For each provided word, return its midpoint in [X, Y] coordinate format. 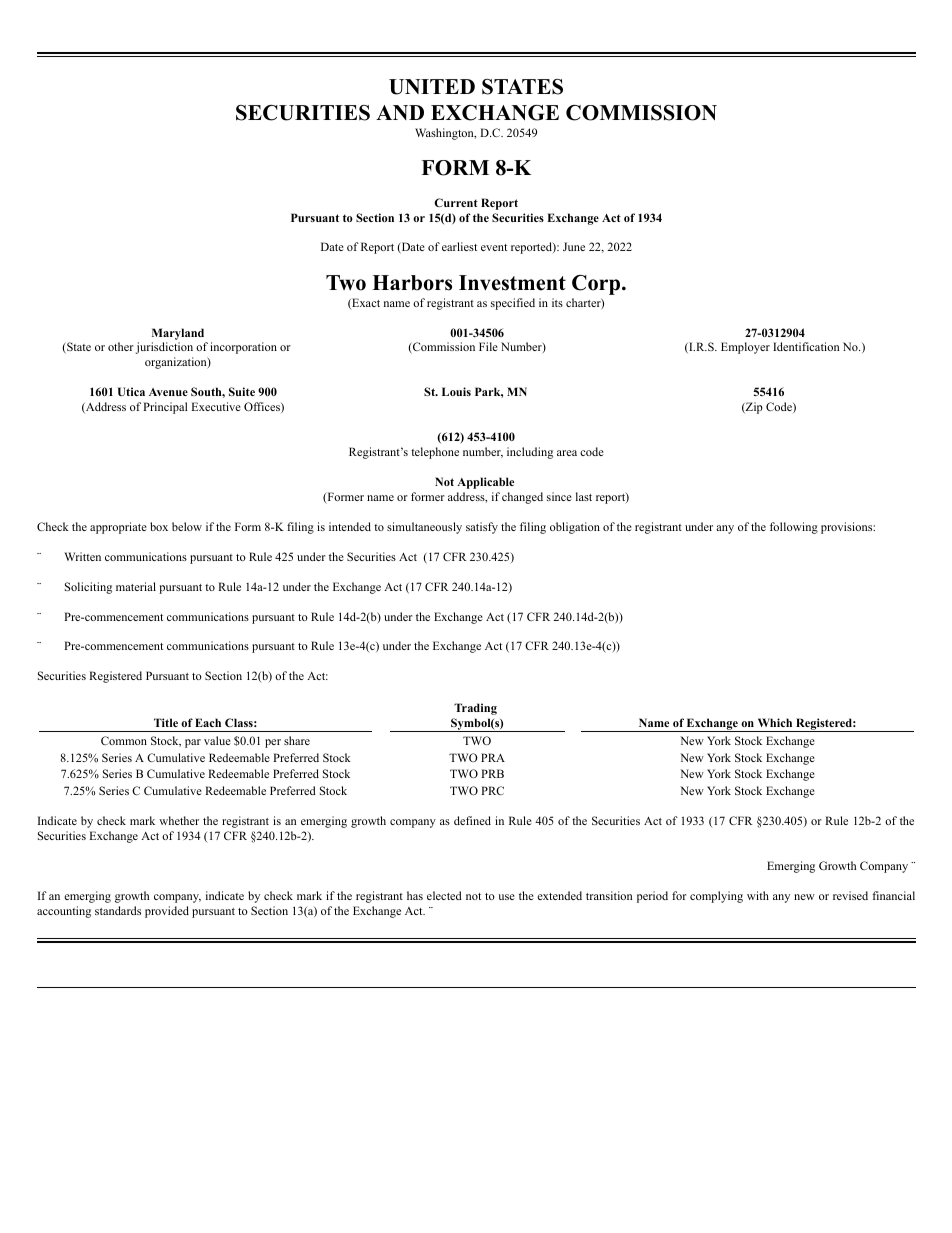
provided [167, 912]
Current [456, 202]
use [506, 897]
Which [775, 722]
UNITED [432, 87]
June [574, 246]
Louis [456, 391]
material [136, 586]
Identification [806, 346]
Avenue [168, 392]
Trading [475, 709]
